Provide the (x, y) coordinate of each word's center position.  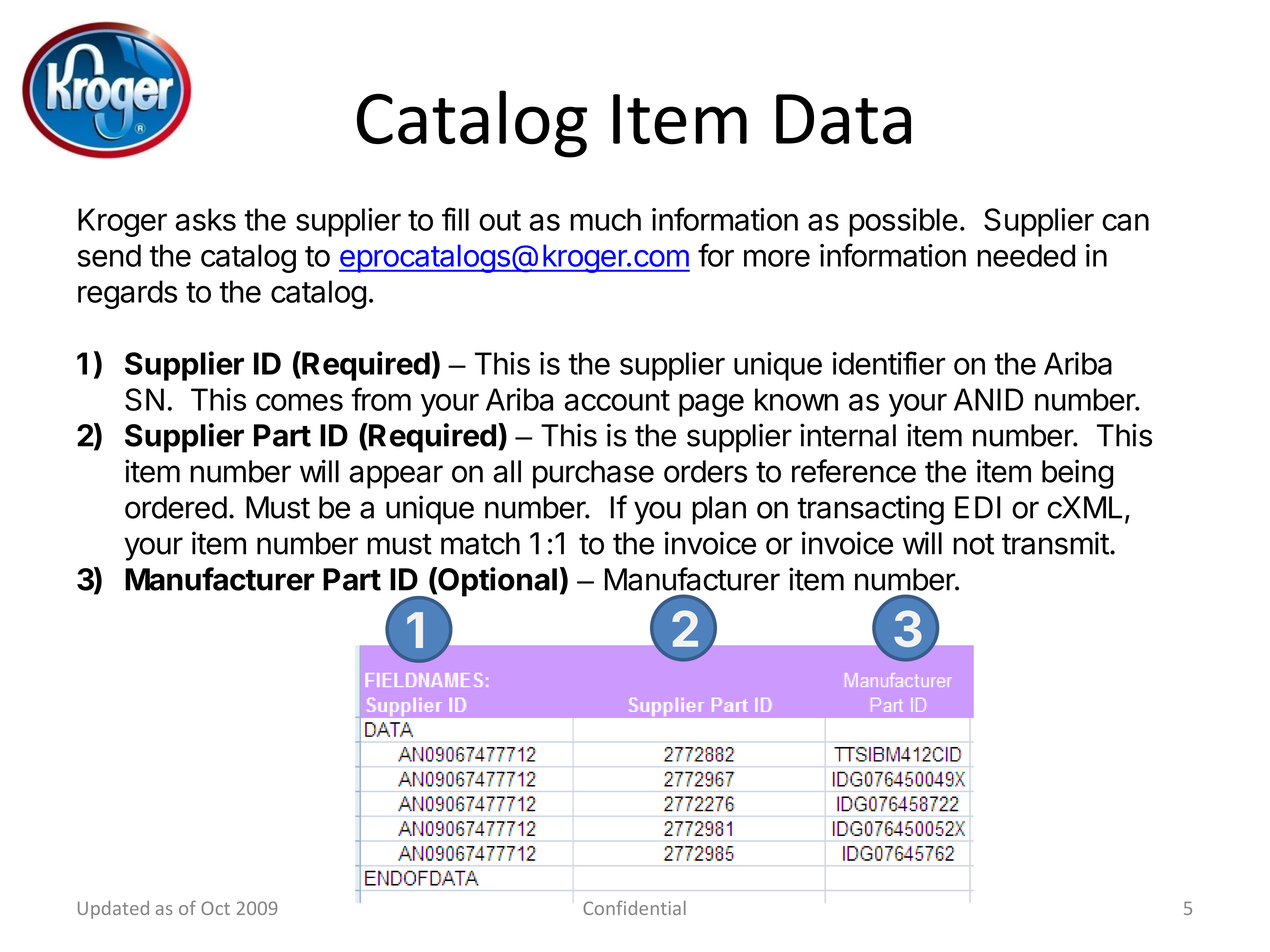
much (605, 219)
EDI (978, 507)
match (480, 543)
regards (127, 294)
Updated (113, 910)
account (617, 400)
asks (206, 219)
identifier (889, 363)
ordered (176, 507)
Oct (215, 908)
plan (719, 510)
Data (843, 119)
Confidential (634, 907)
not (973, 544)
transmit (1055, 543)
